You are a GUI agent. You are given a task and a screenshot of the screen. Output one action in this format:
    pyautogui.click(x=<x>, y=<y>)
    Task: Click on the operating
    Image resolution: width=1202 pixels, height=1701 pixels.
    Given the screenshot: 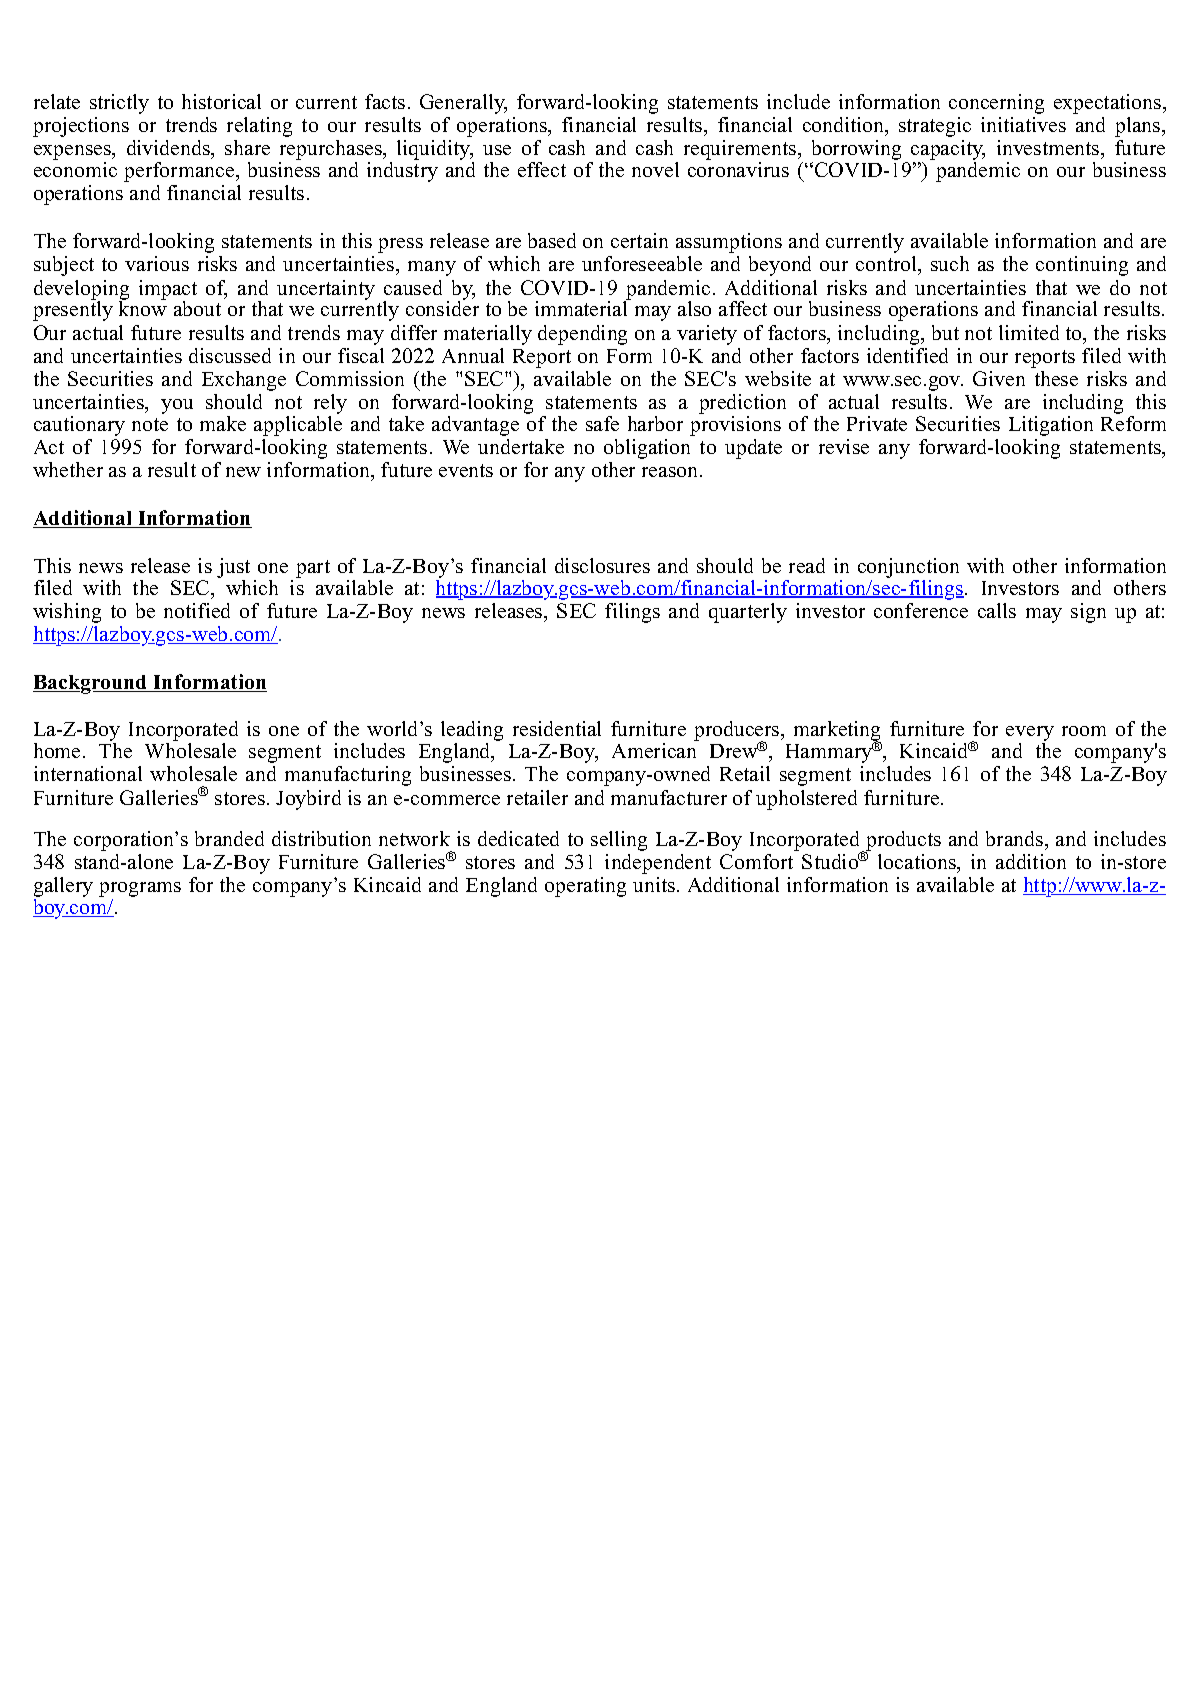 What is the action you would take?
    pyautogui.click(x=585, y=887)
